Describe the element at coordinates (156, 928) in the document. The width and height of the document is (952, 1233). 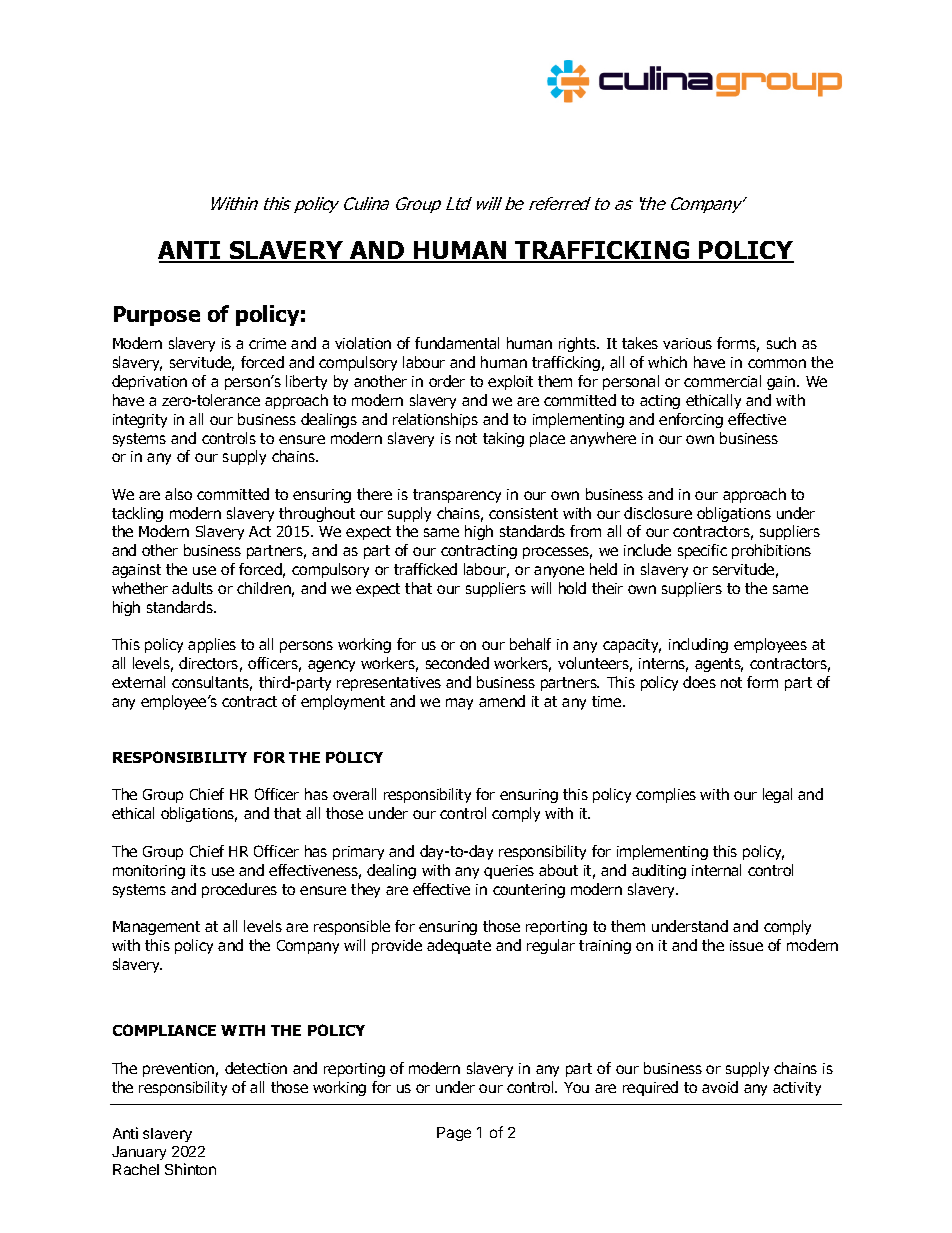
I see `Management` at that location.
